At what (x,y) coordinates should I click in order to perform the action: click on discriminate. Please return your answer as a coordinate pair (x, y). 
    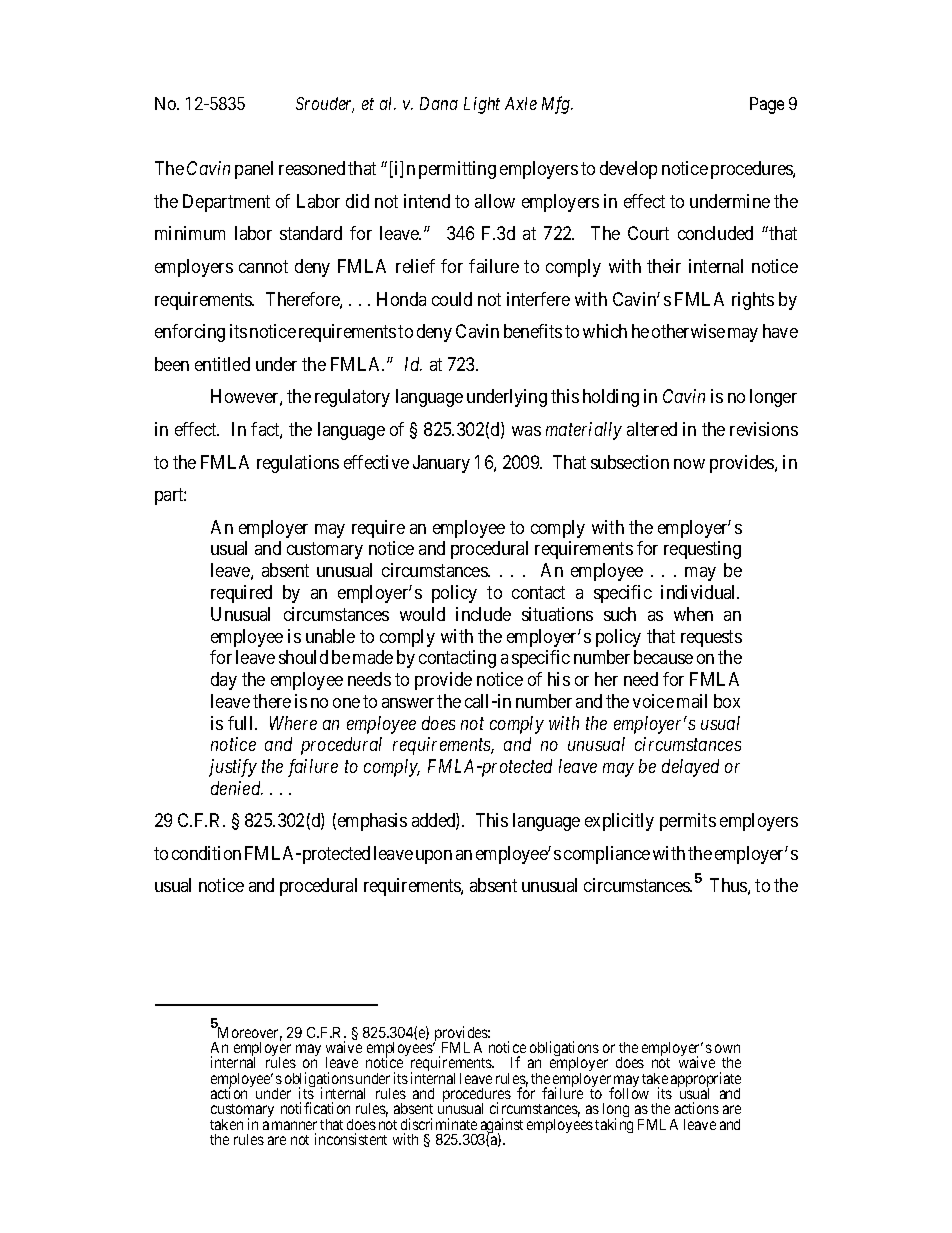
    Looking at the image, I should click on (439, 1124).
